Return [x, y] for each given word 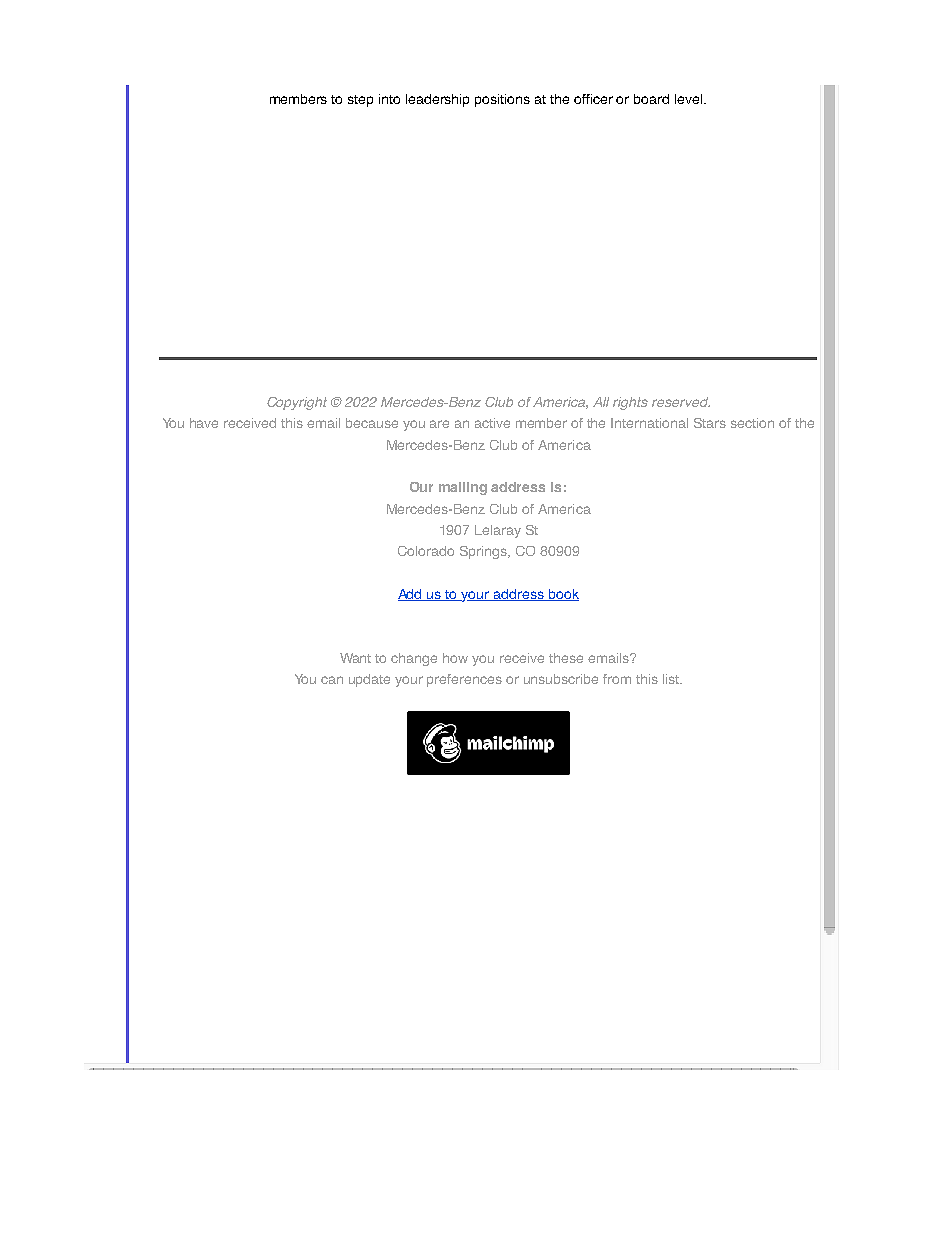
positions [502, 100]
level [690, 99]
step [360, 101]
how [455, 658]
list [672, 679]
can [332, 680]
